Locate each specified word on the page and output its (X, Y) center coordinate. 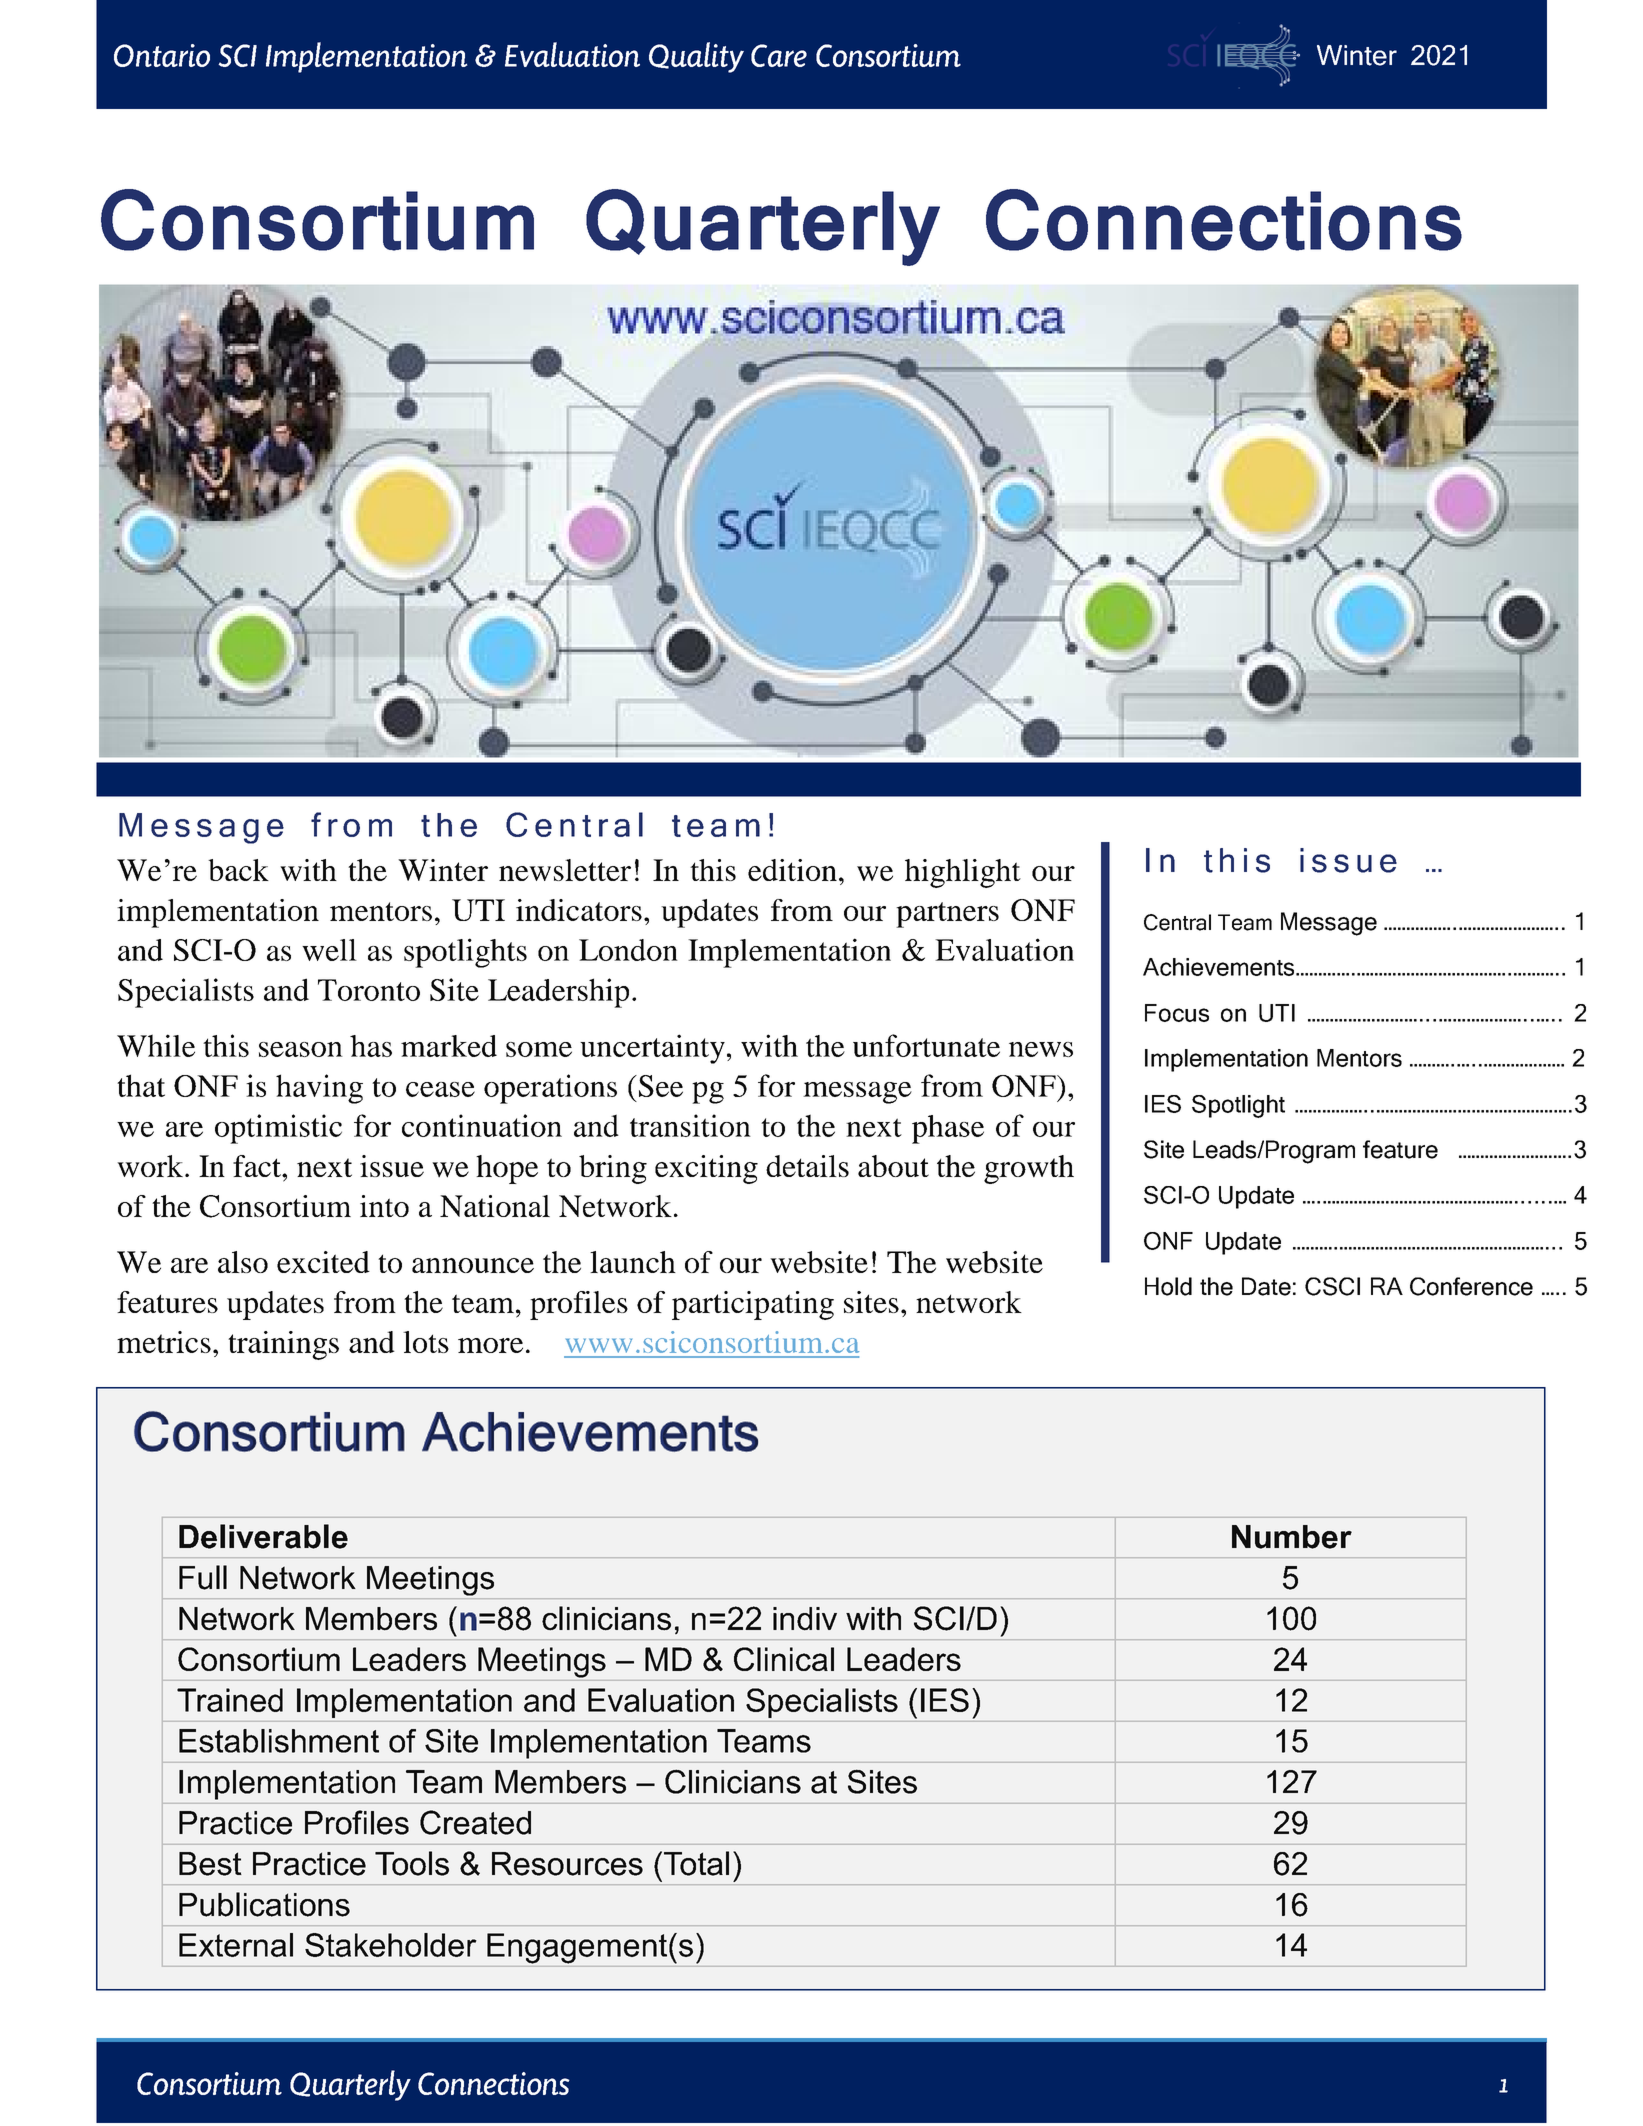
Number (1292, 1537)
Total (695, 1863)
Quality (696, 57)
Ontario (162, 55)
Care (779, 55)
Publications (264, 1904)
